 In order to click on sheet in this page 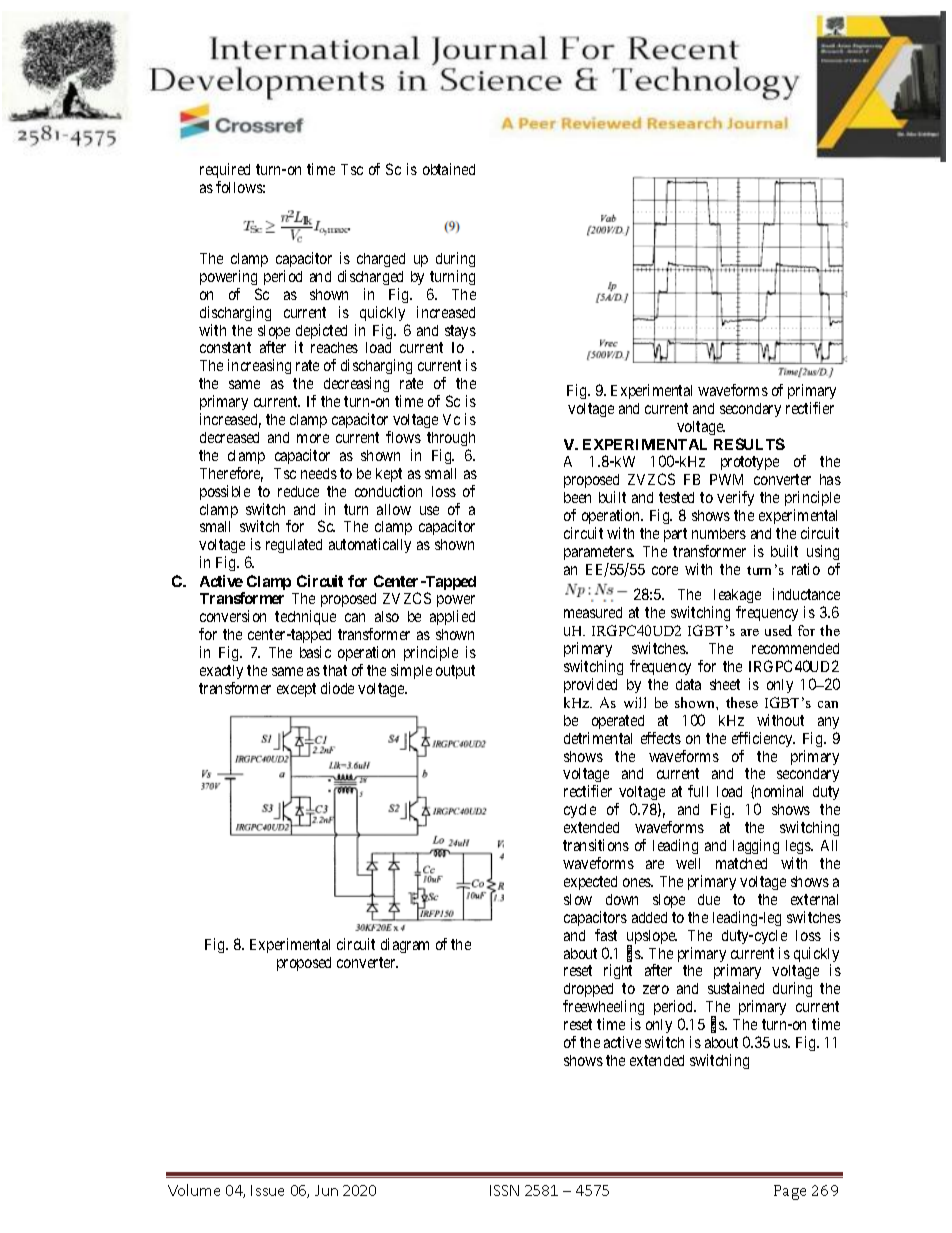, I will do `click(725, 684)`.
